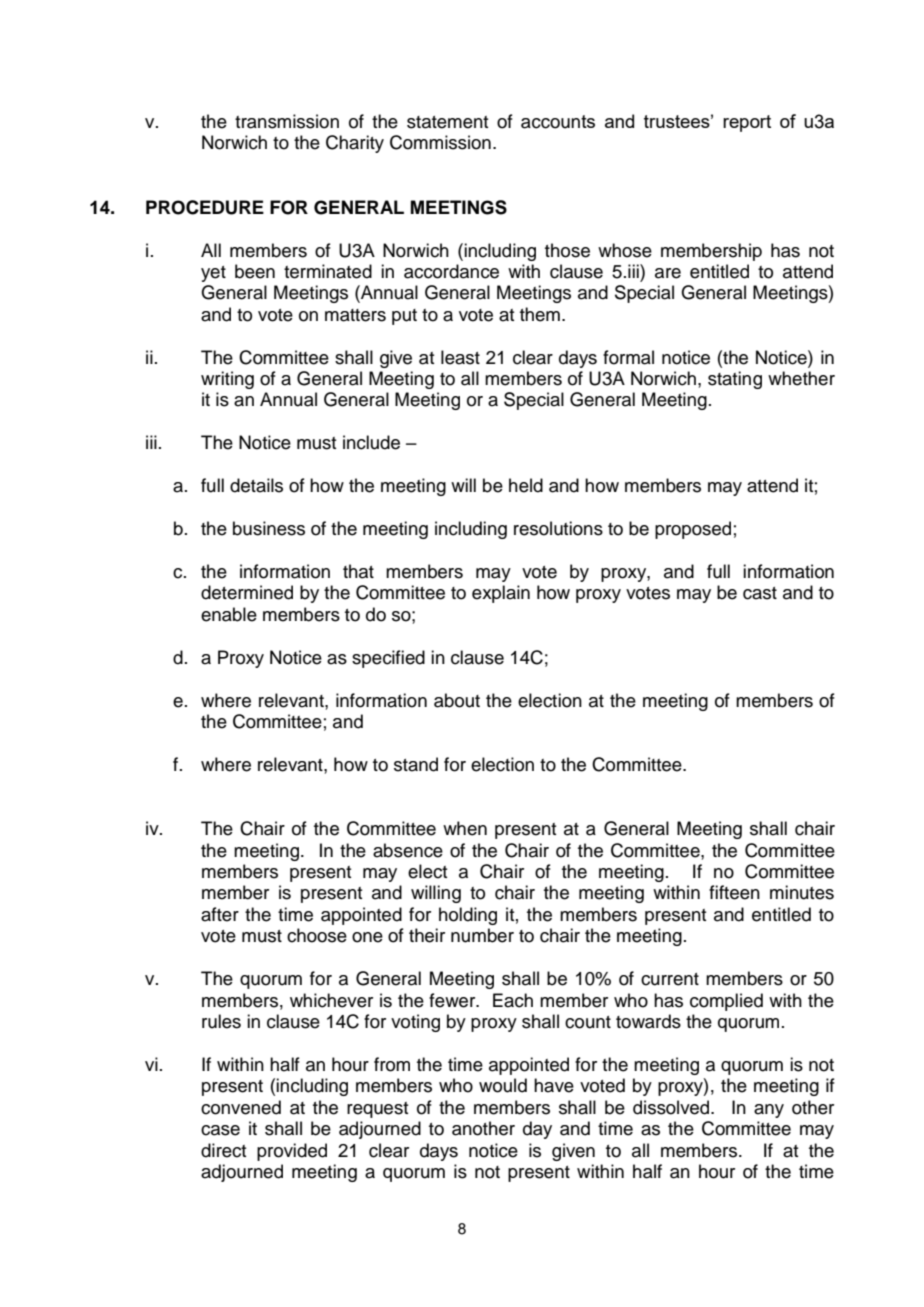  I want to click on explain, so click(501, 594).
